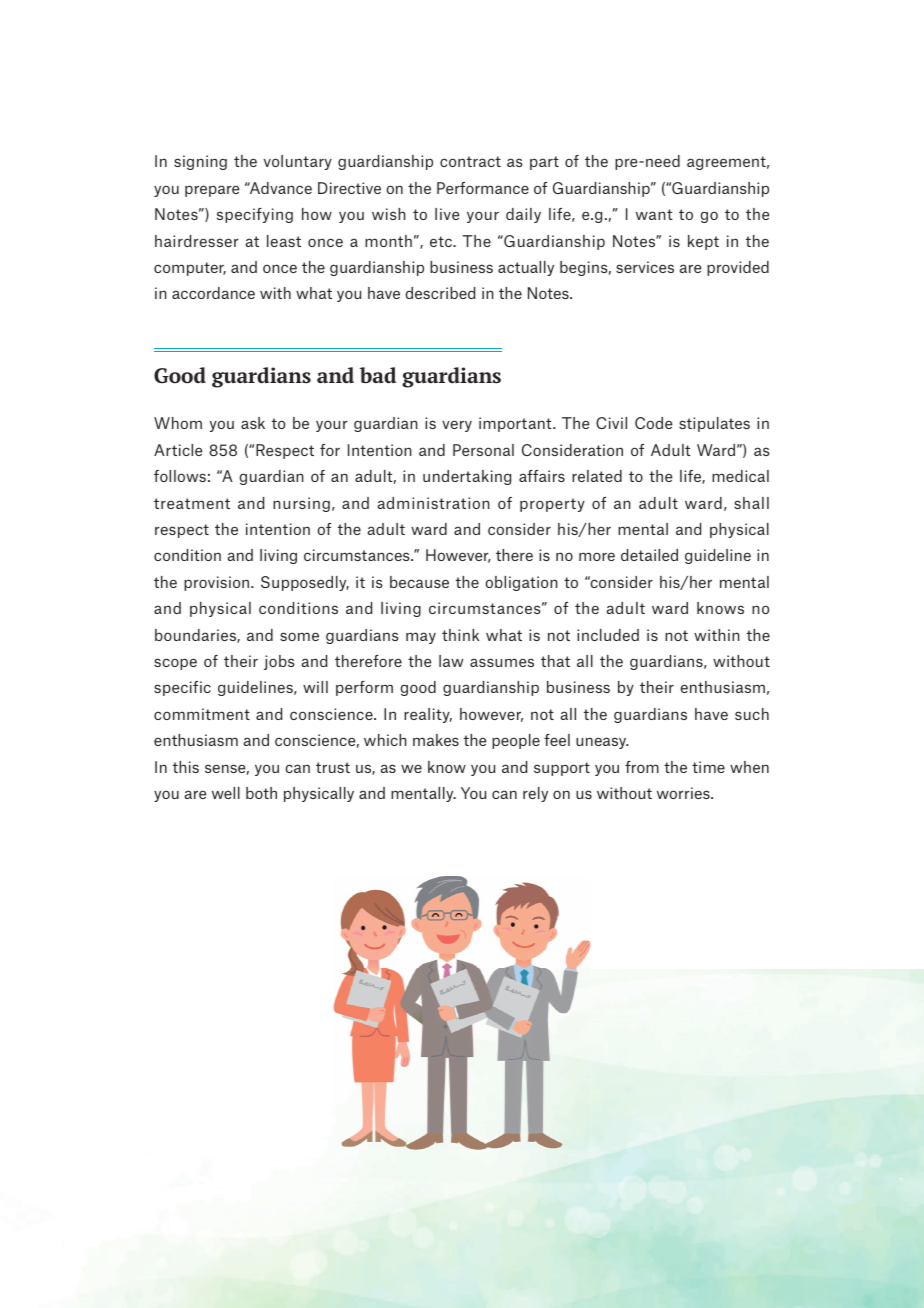  I want to click on medical, so click(740, 476).
